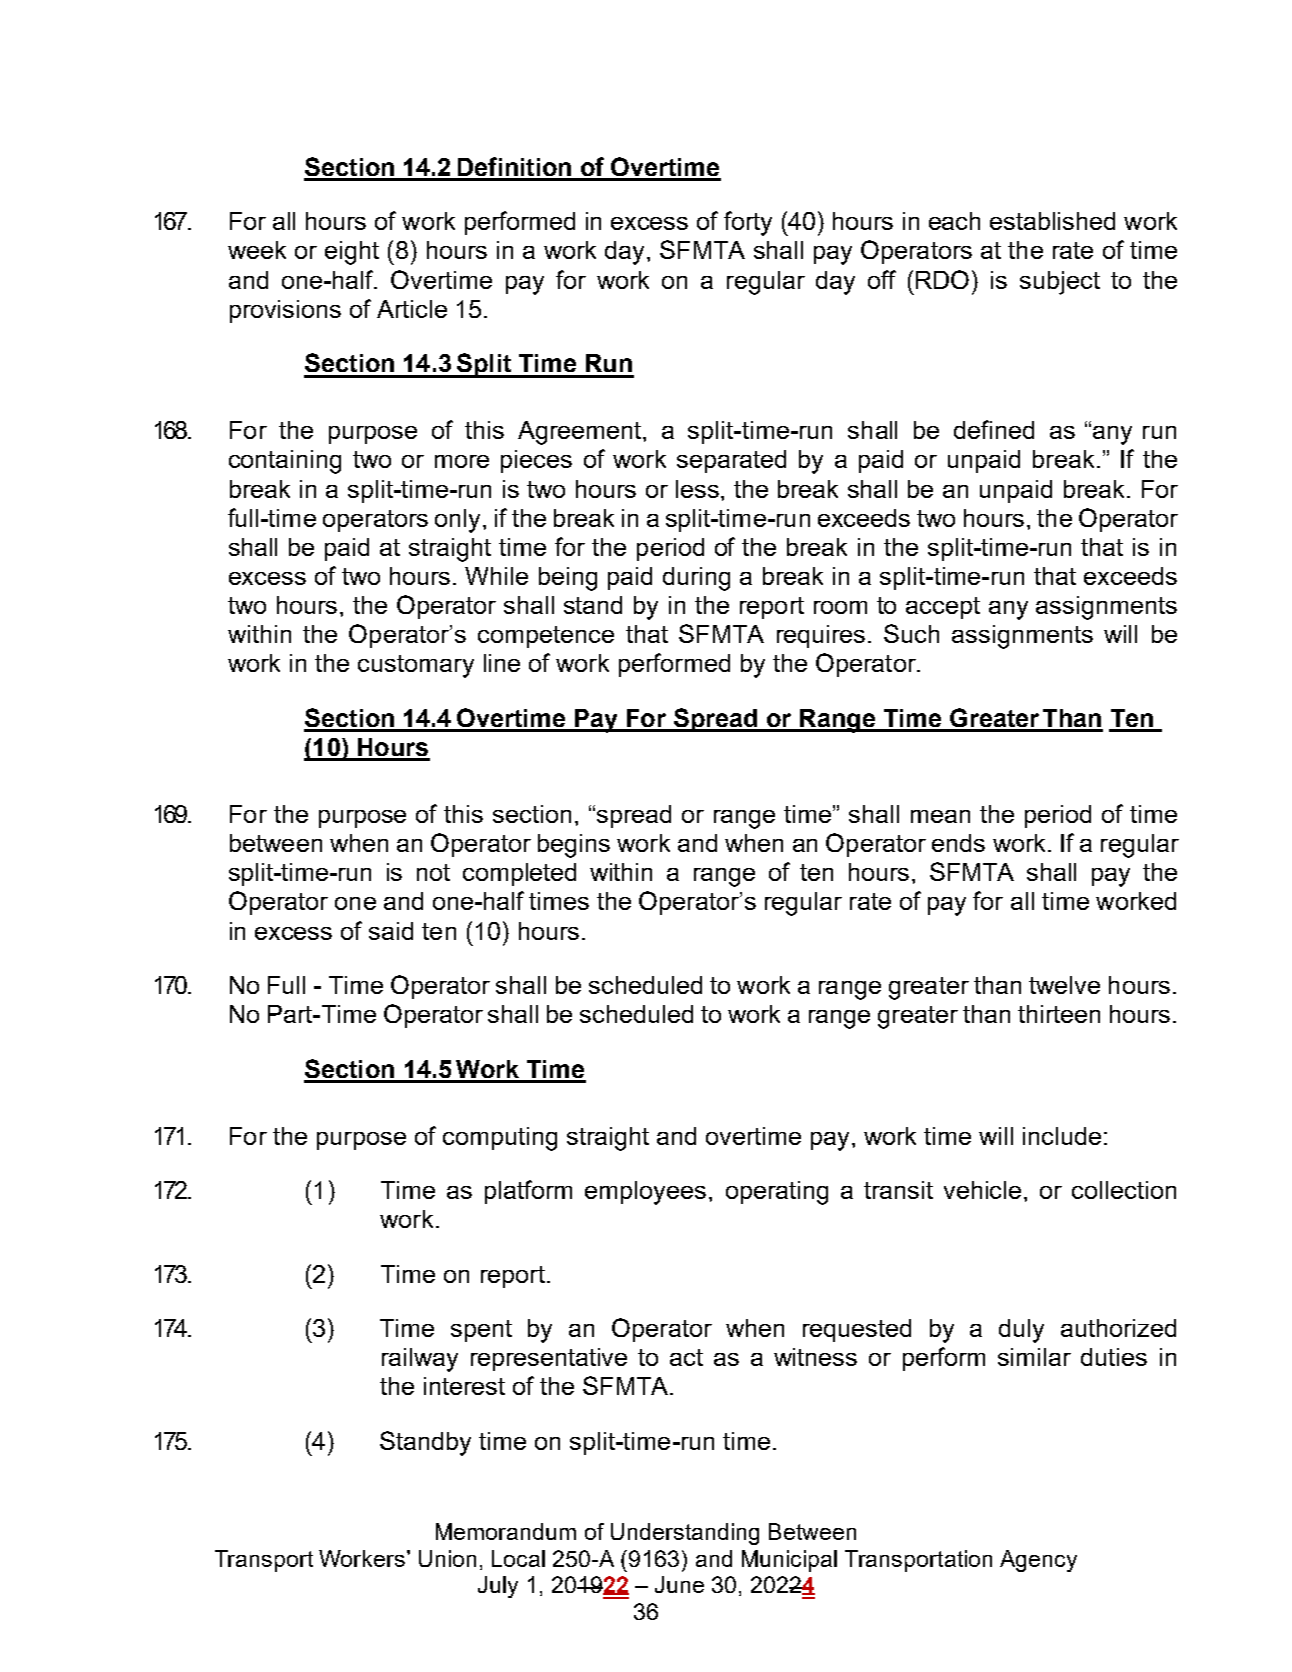  Describe the element at coordinates (574, 846) in the image. I see `begins` at that location.
